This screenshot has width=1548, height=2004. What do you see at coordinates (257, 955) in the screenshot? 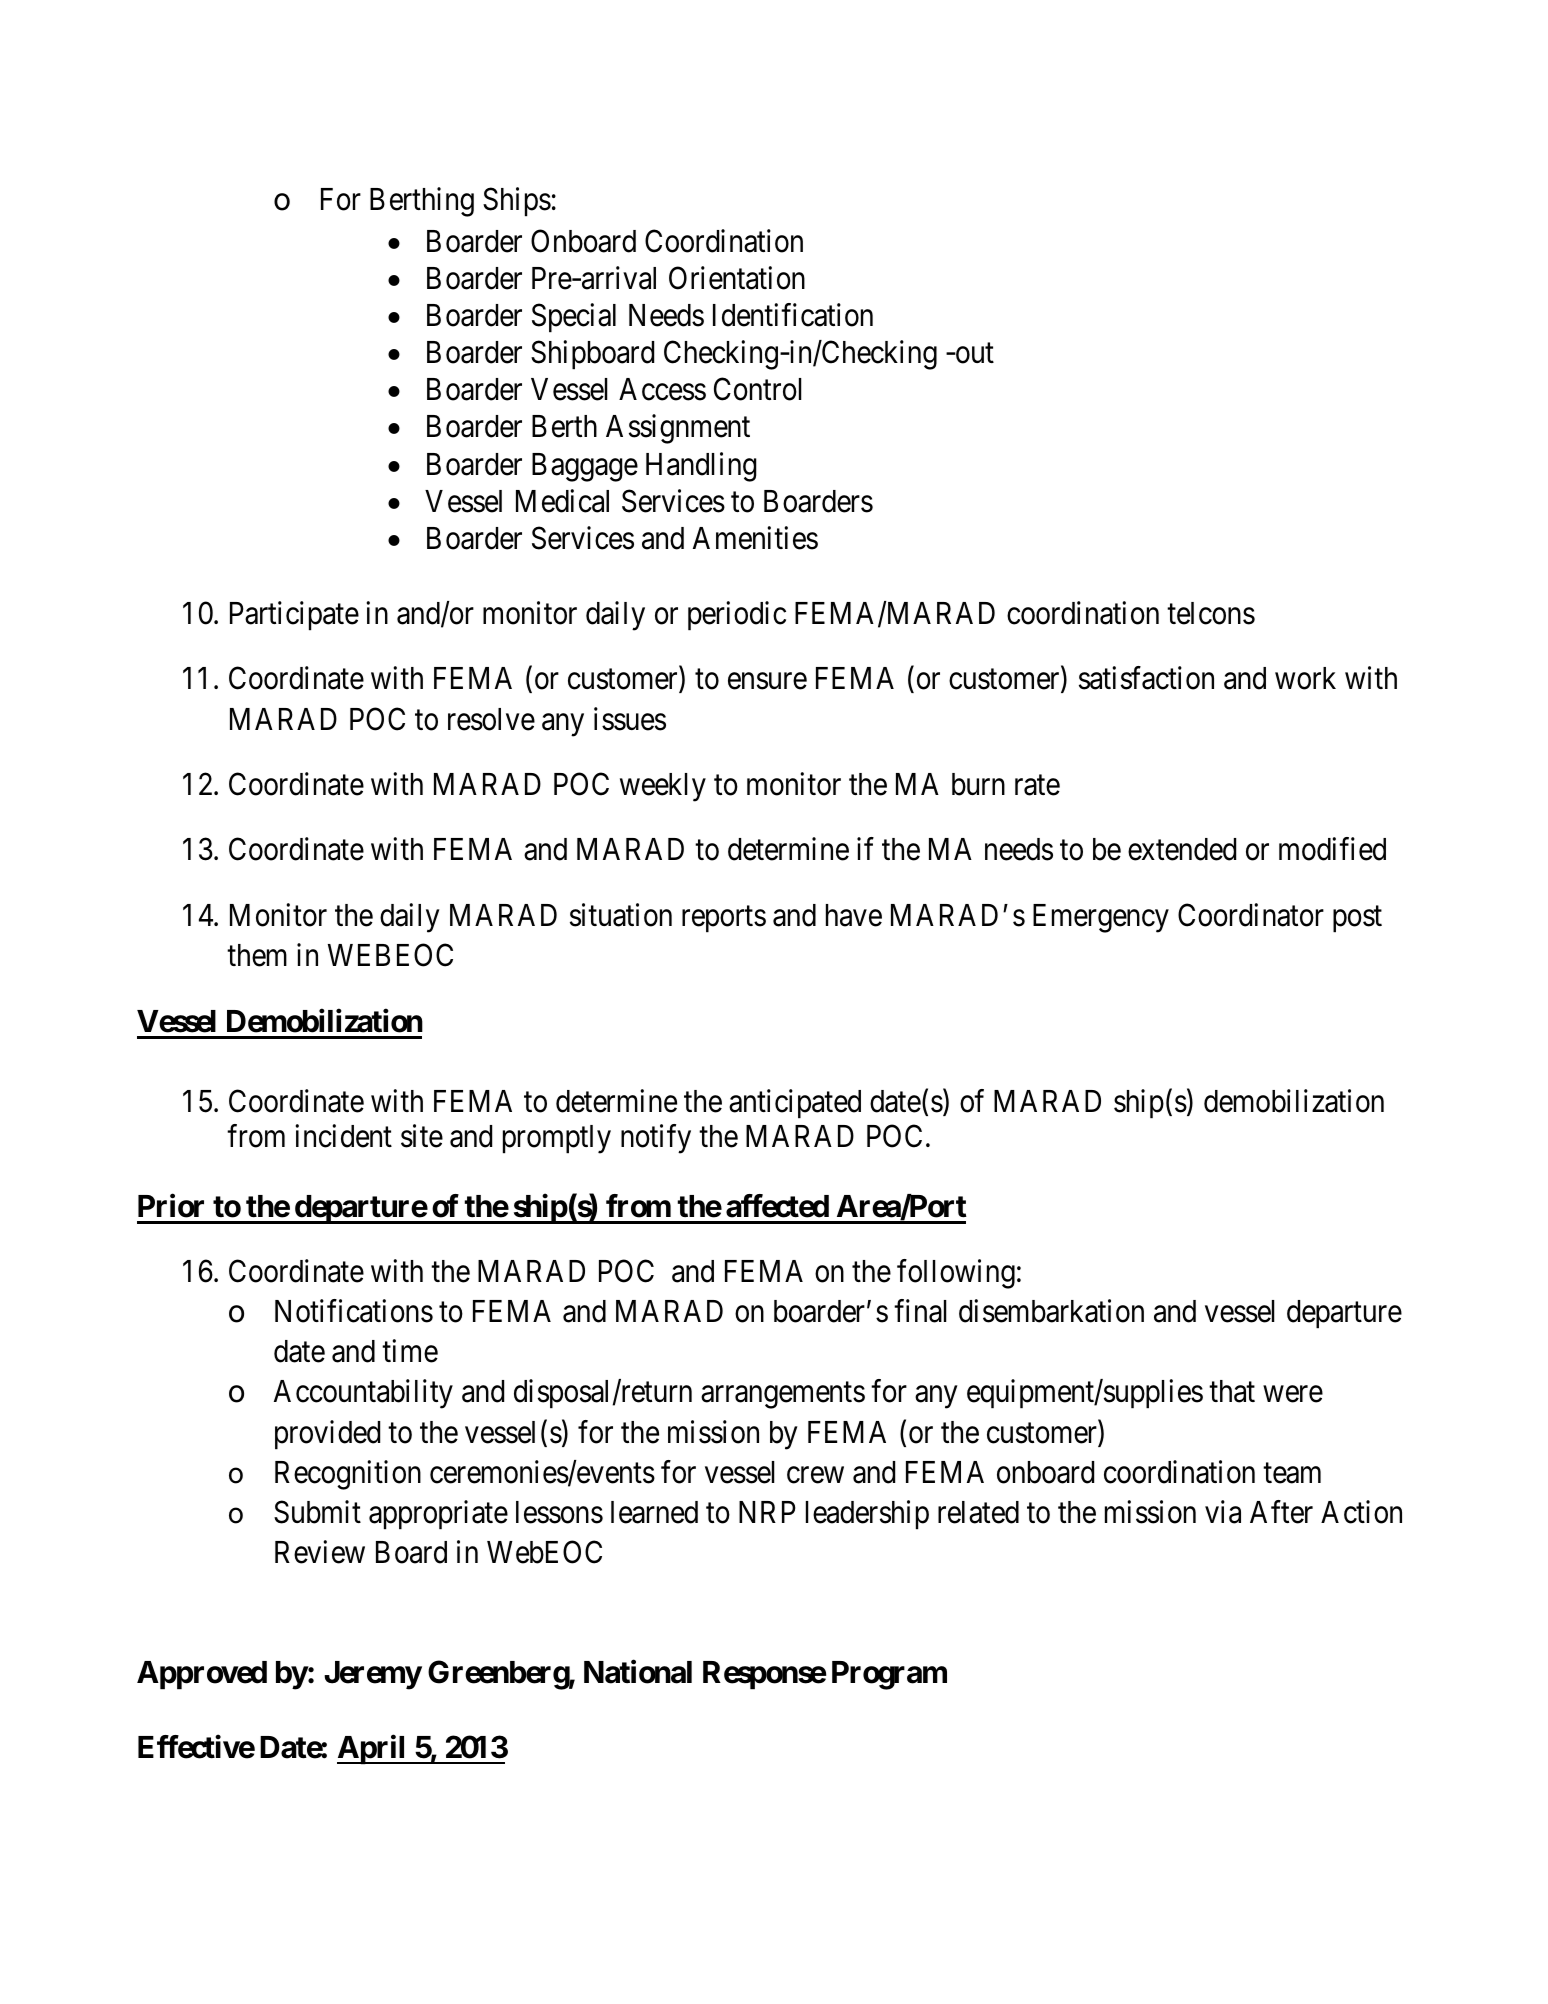
I see `them` at bounding box center [257, 955].
